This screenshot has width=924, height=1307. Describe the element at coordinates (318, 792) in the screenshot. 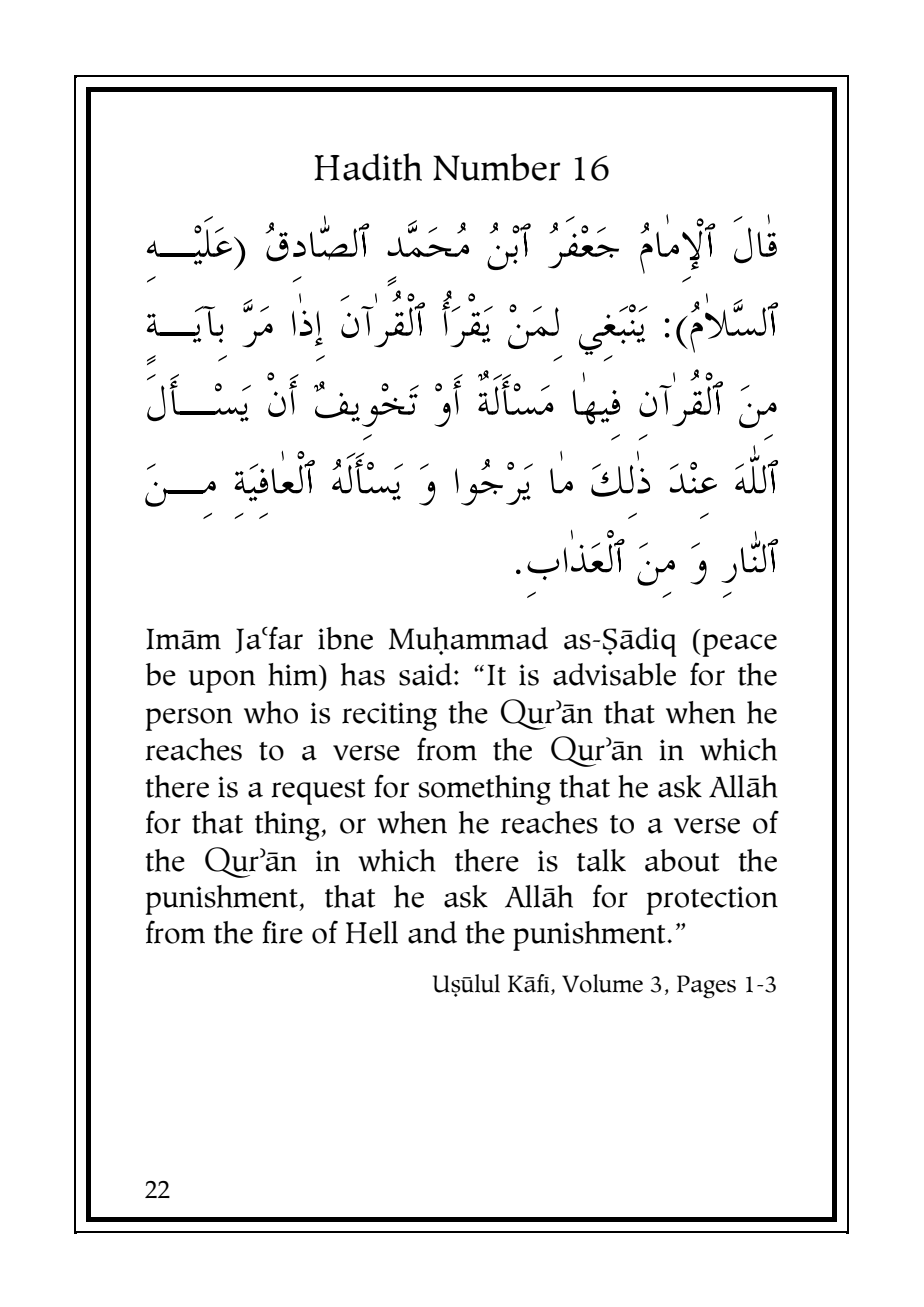

I see `request` at that location.
